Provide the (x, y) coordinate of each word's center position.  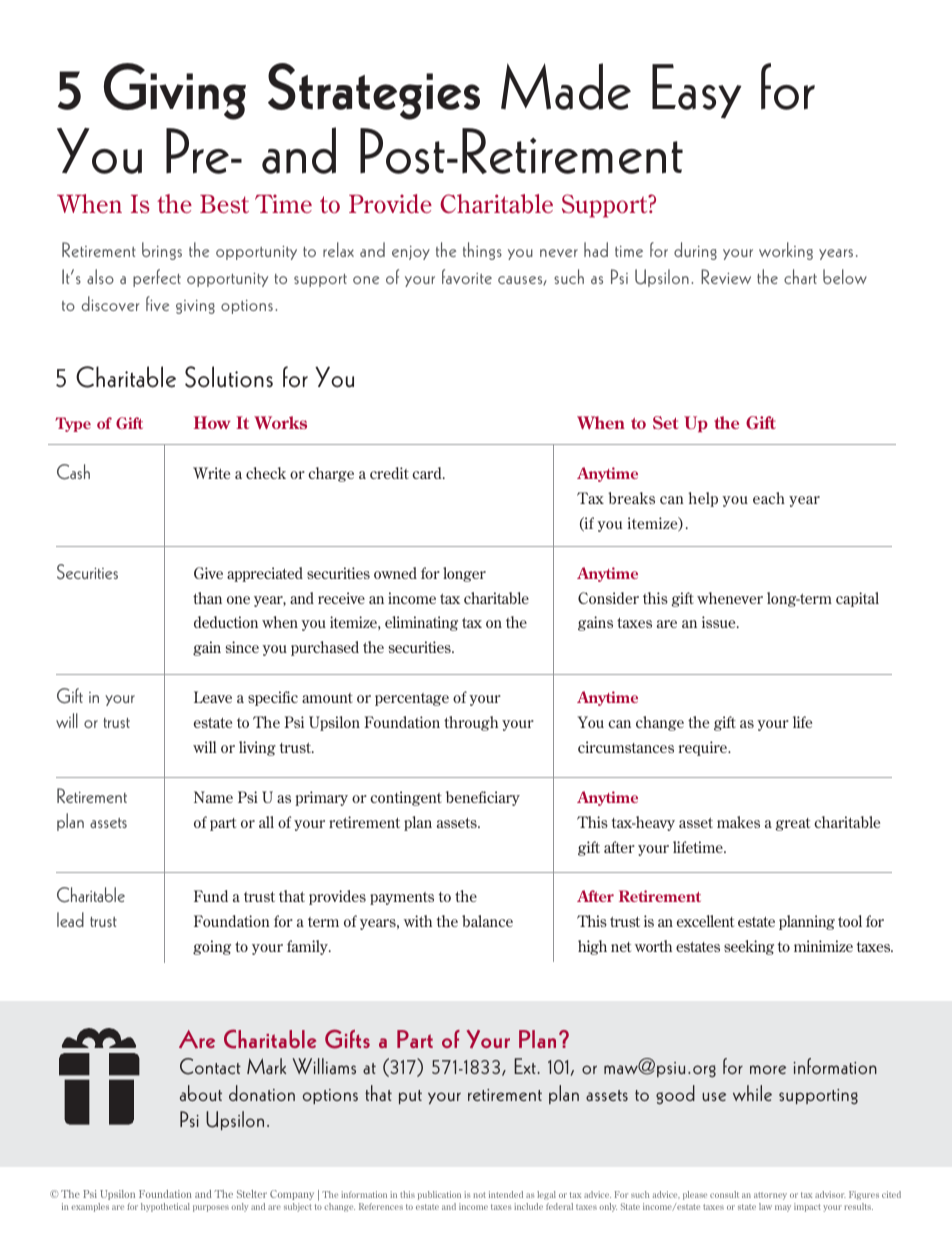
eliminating (421, 623)
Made (566, 86)
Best (224, 204)
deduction (226, 622)
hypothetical (165, 1207)
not (479, 1195)
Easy (697, 91)
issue (720, 622)
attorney (770, 1196)
